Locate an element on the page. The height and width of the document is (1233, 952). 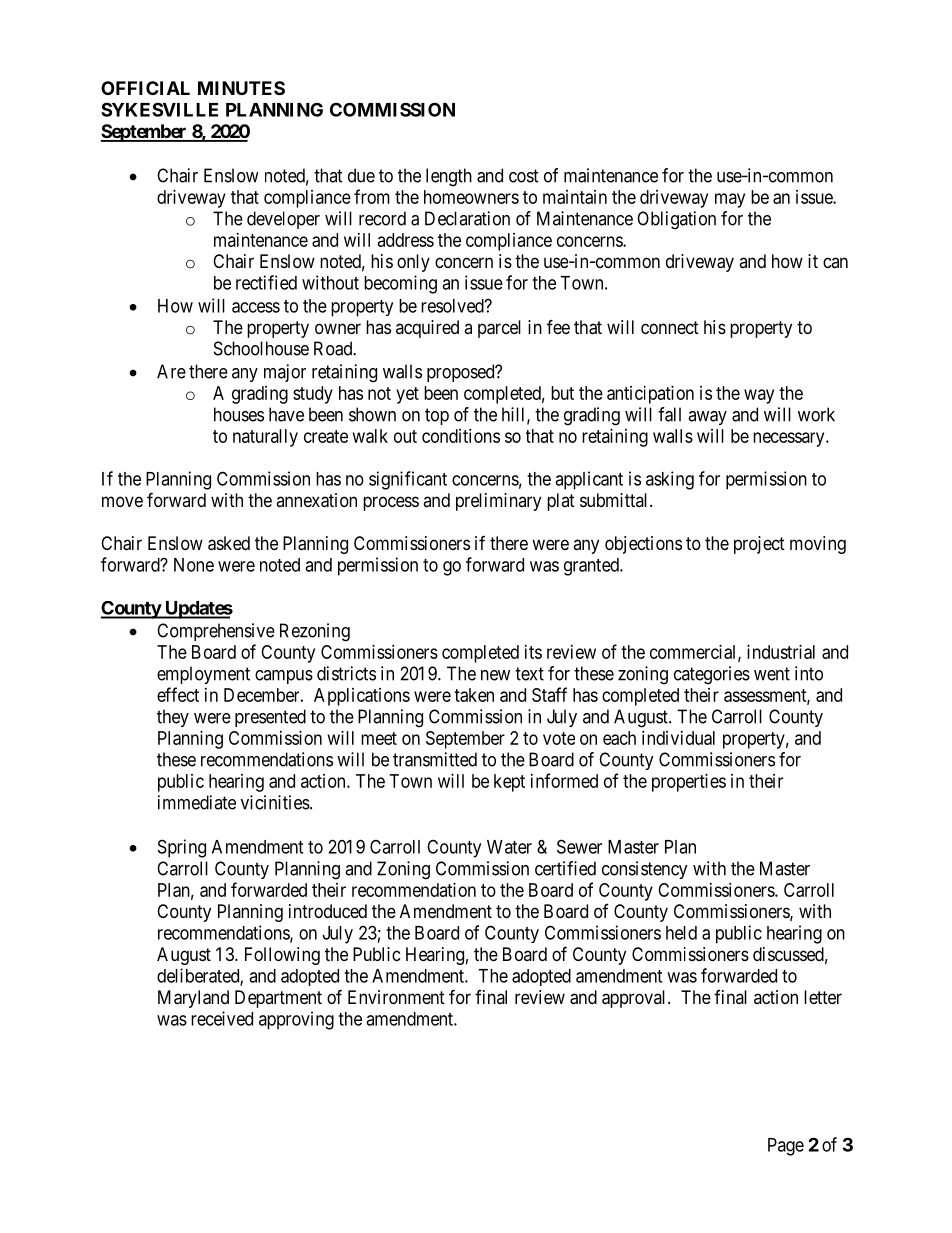
length is located at coordinates (449, 177).
